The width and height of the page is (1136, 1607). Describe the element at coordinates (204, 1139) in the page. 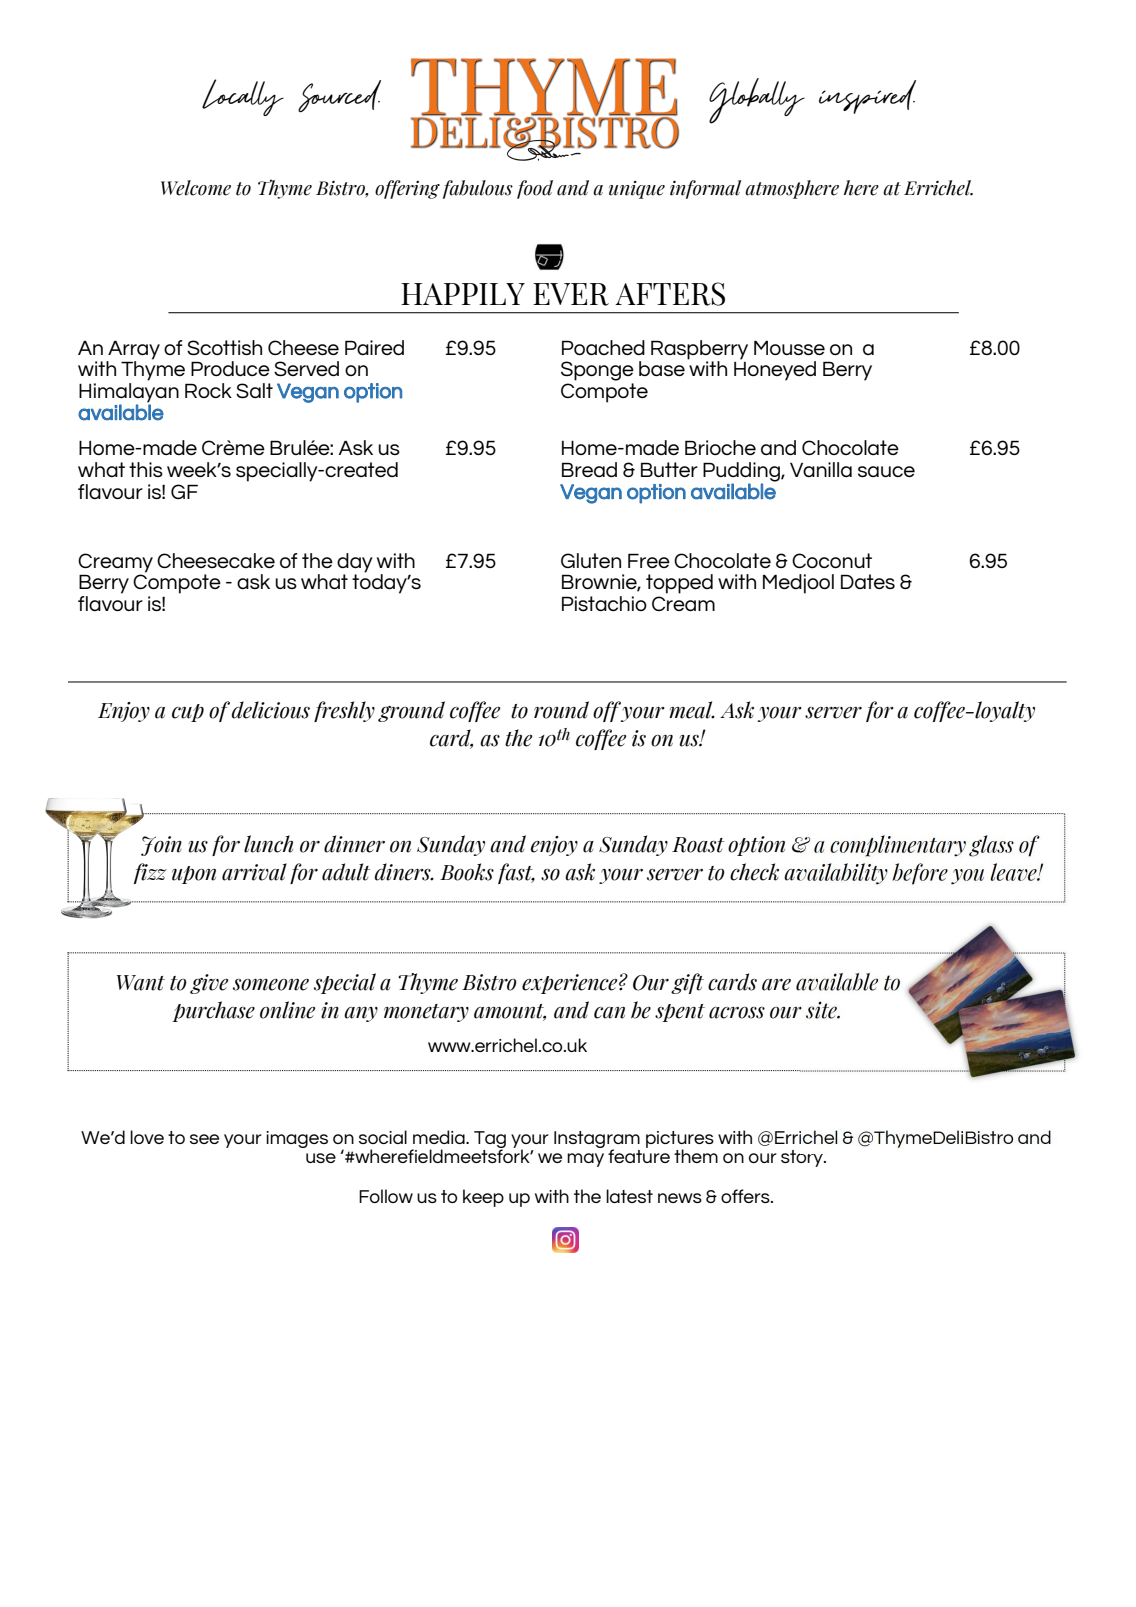

I see `see` at that location.
